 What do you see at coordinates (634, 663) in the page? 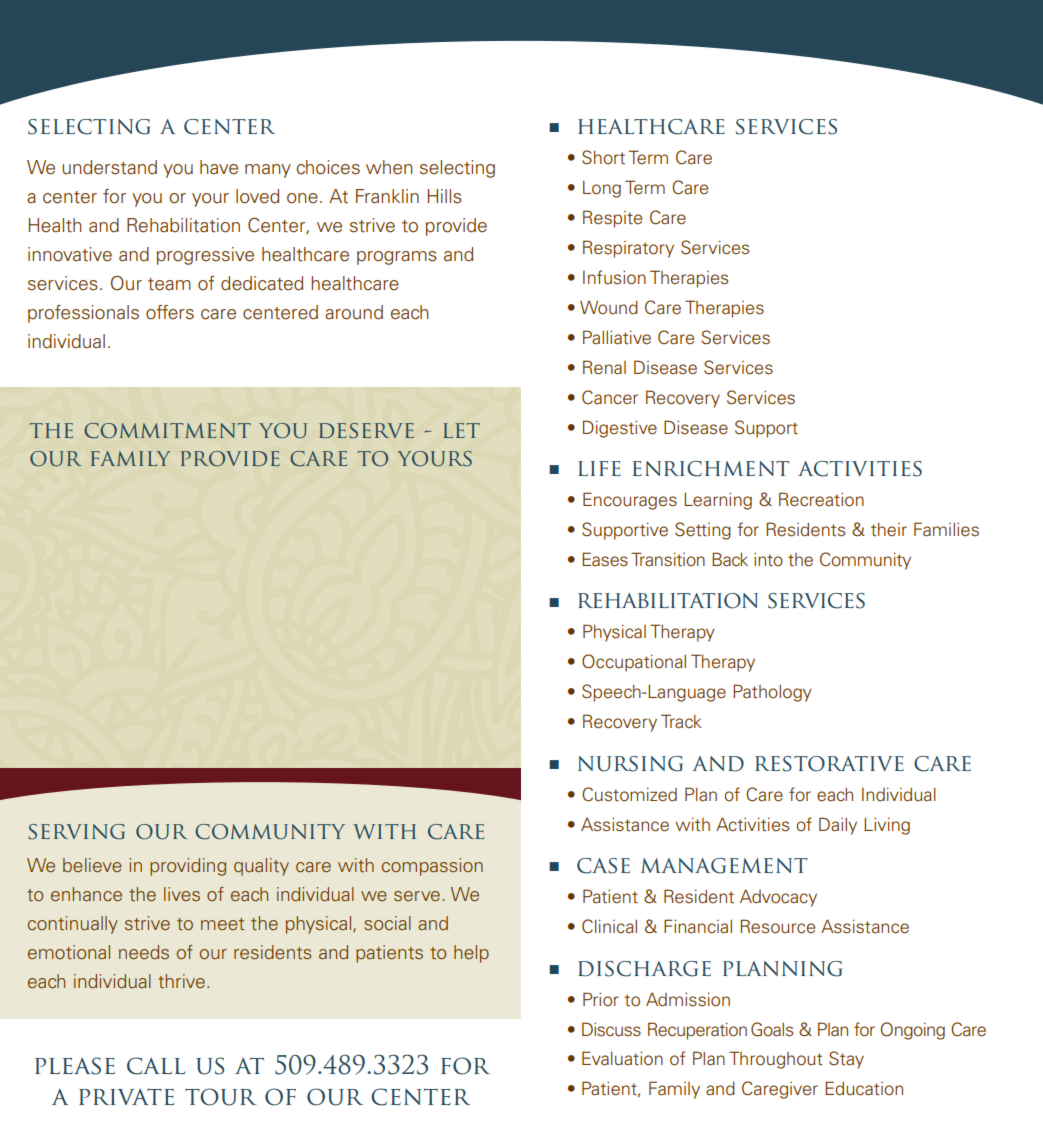
I see `Occupational` at bounding box center [634, 663].
